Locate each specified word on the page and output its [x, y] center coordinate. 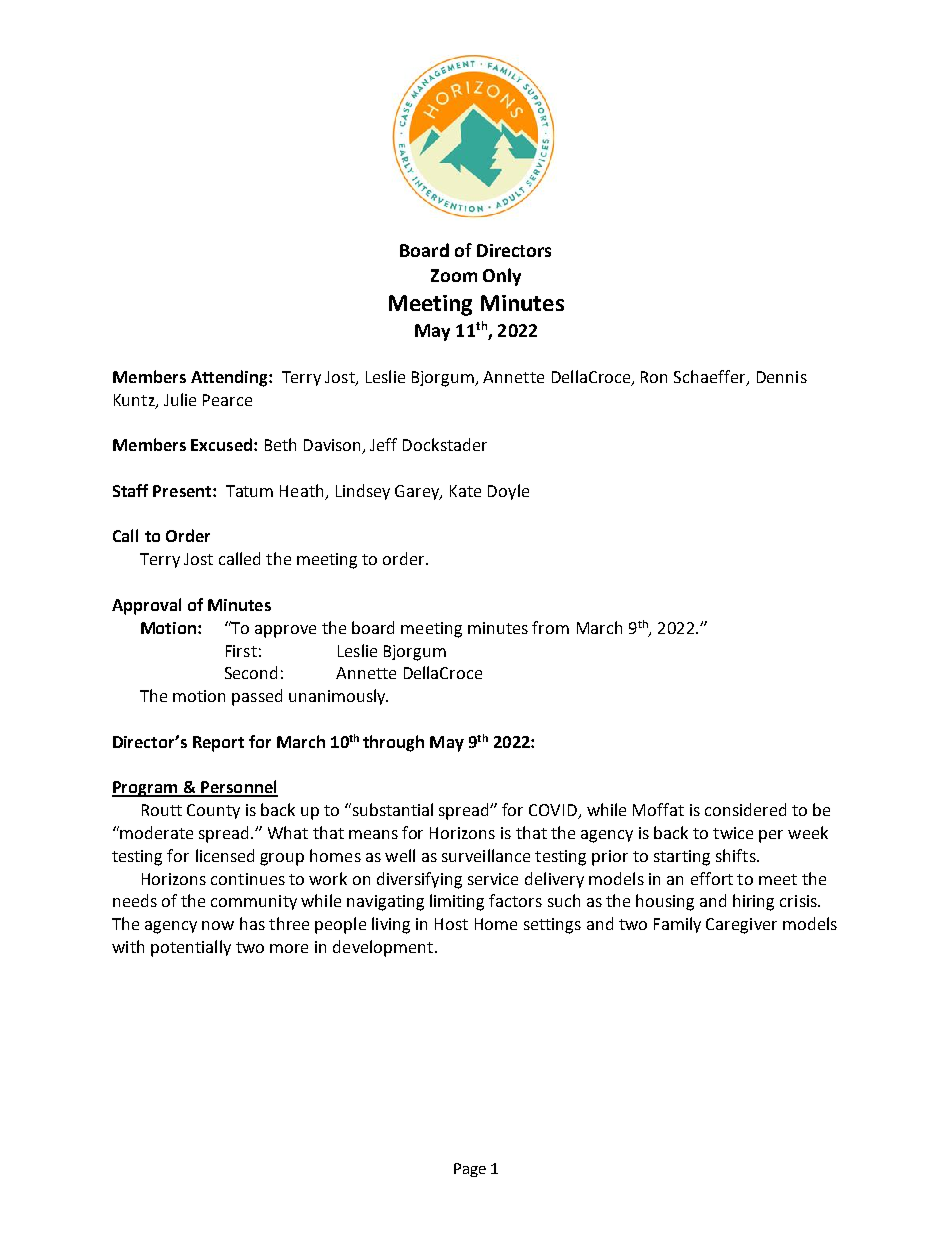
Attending [230, 378]
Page [470, 1170]
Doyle [508, 492]
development [383, 948]
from [550, 627]
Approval [146, 606]
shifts [737, 855]
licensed [225, 855]
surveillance [486, 855]
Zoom [454, 275]
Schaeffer [711, 377]
